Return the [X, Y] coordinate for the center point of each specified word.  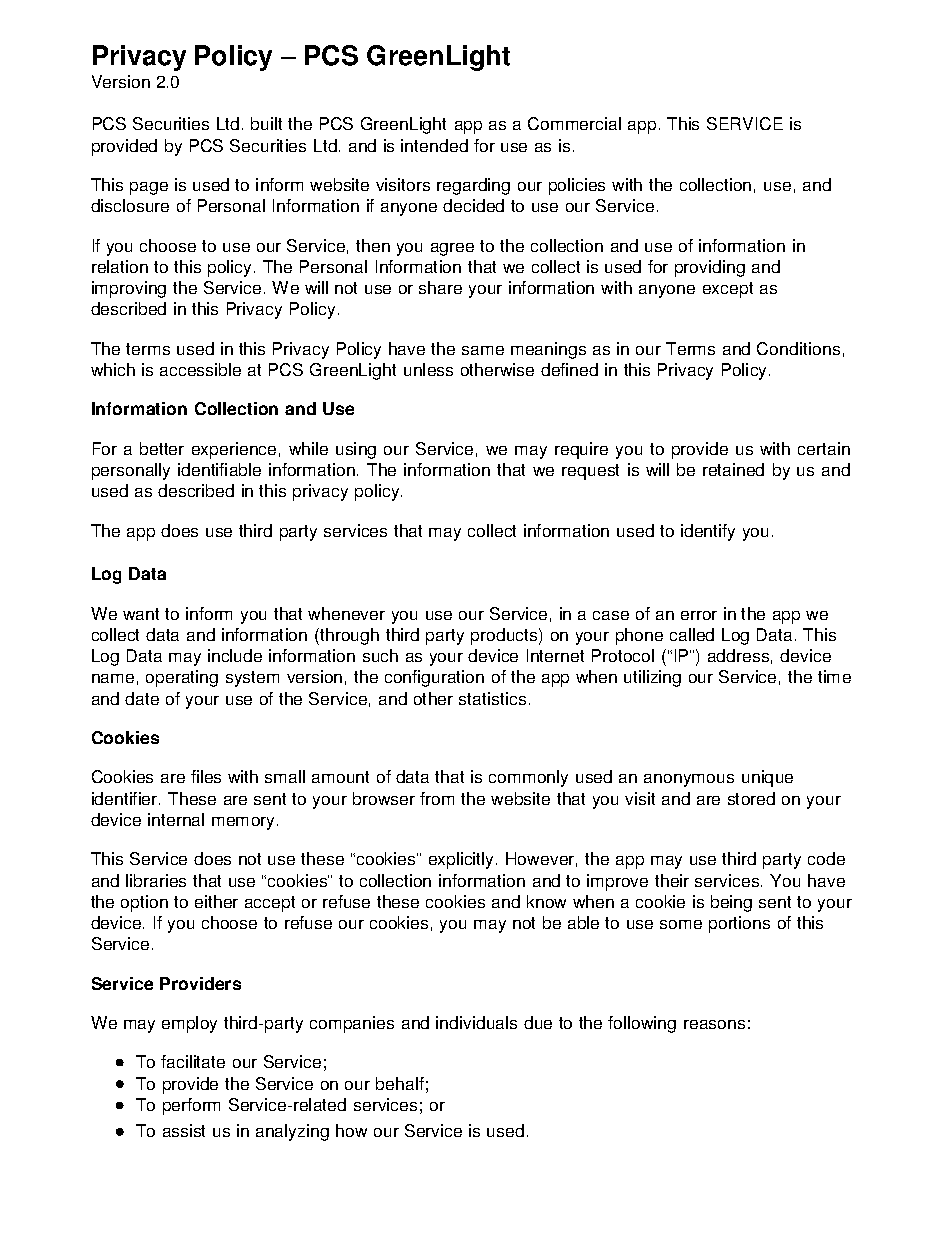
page [149, 188]
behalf [400, 1083]
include [235, 655]
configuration [434, 678]
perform [191, 1106]
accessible [200, 369]
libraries [156, 880]
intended [434, 145]
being [731, 903]
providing [710, 268]
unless [428, 369]
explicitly [463, 860]
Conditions [798, 348]
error [699, 615]
